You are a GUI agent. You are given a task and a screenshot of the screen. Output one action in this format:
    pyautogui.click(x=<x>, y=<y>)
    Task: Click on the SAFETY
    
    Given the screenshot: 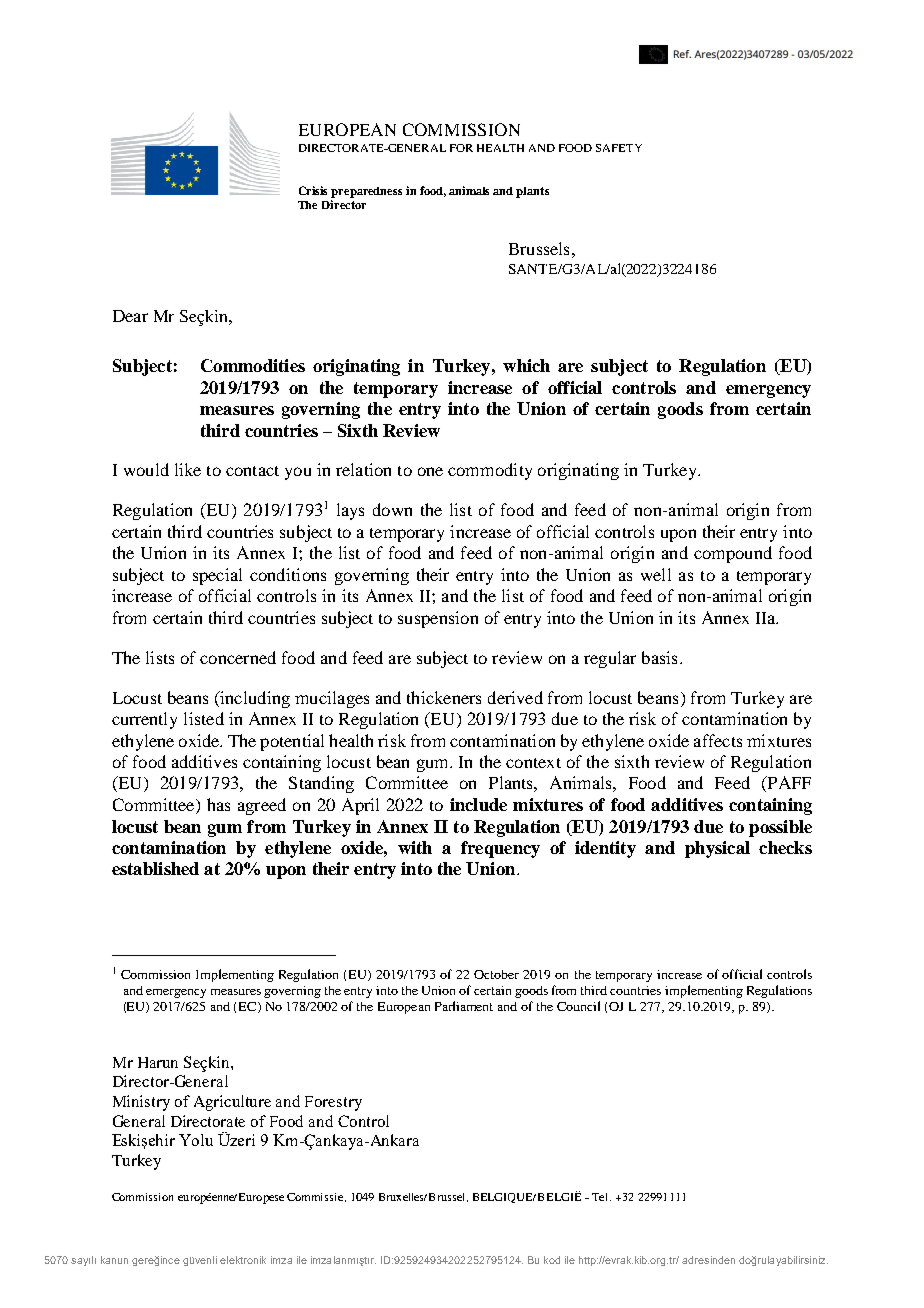 What is the action you would take?
    pyautogui.click(x=619, y=148)
